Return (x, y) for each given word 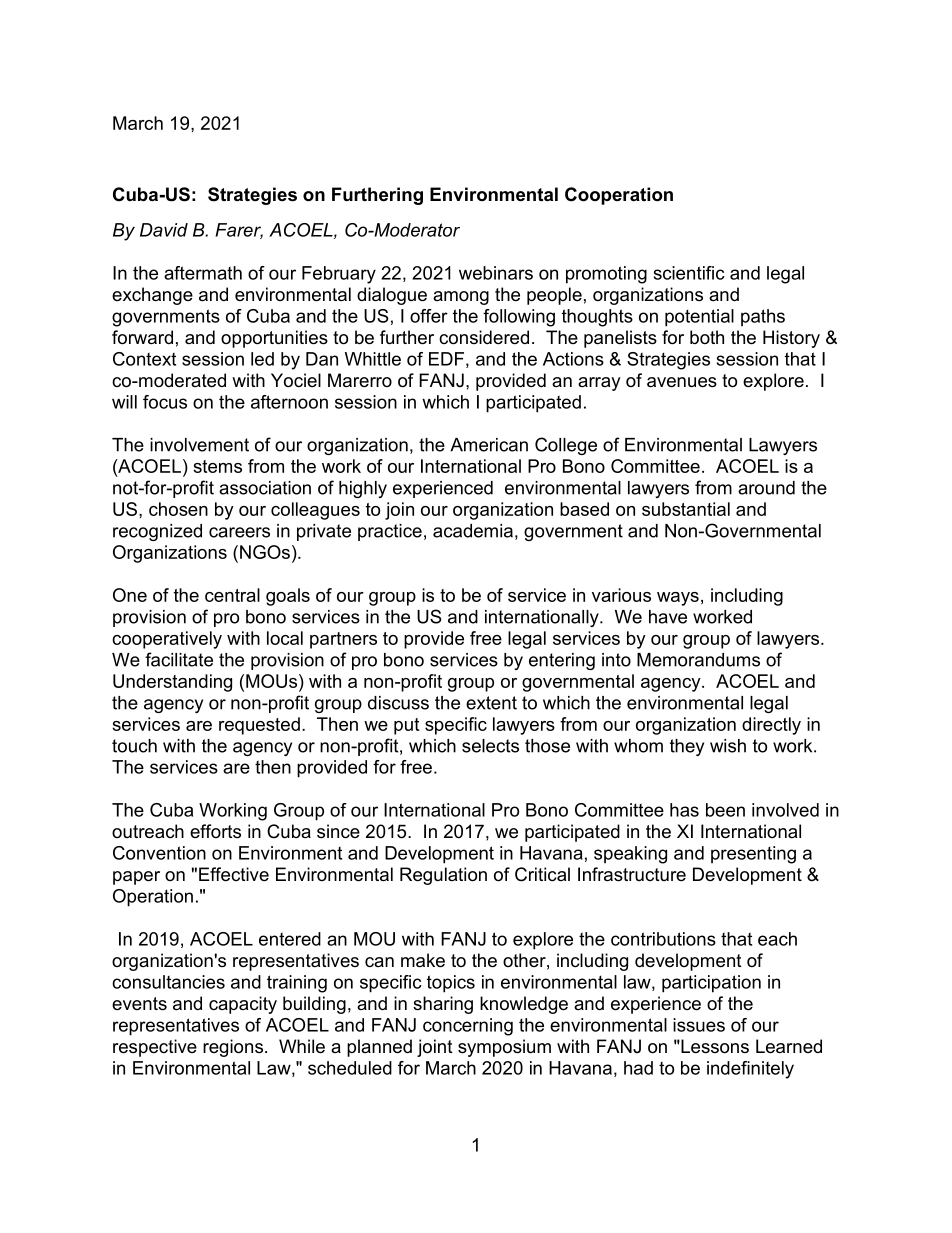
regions (234, 1048)
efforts (215, 831)
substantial (686, 509)
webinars (496, 273)
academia (473, 531)
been (725, 810)
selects (490, 746)
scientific (689, 273)
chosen (178, 509)
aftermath (203, 273)
